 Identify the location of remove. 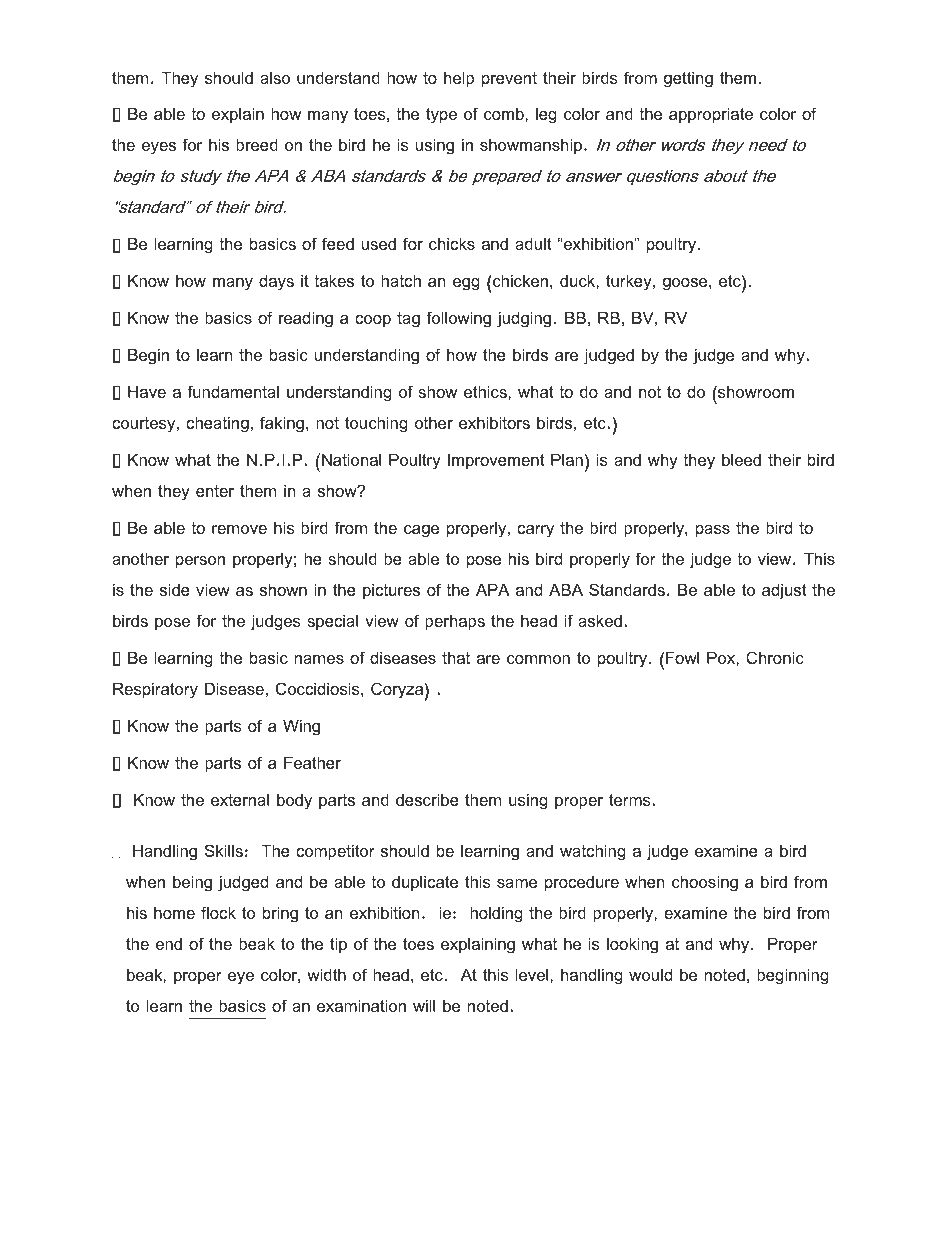
(239, 529).
